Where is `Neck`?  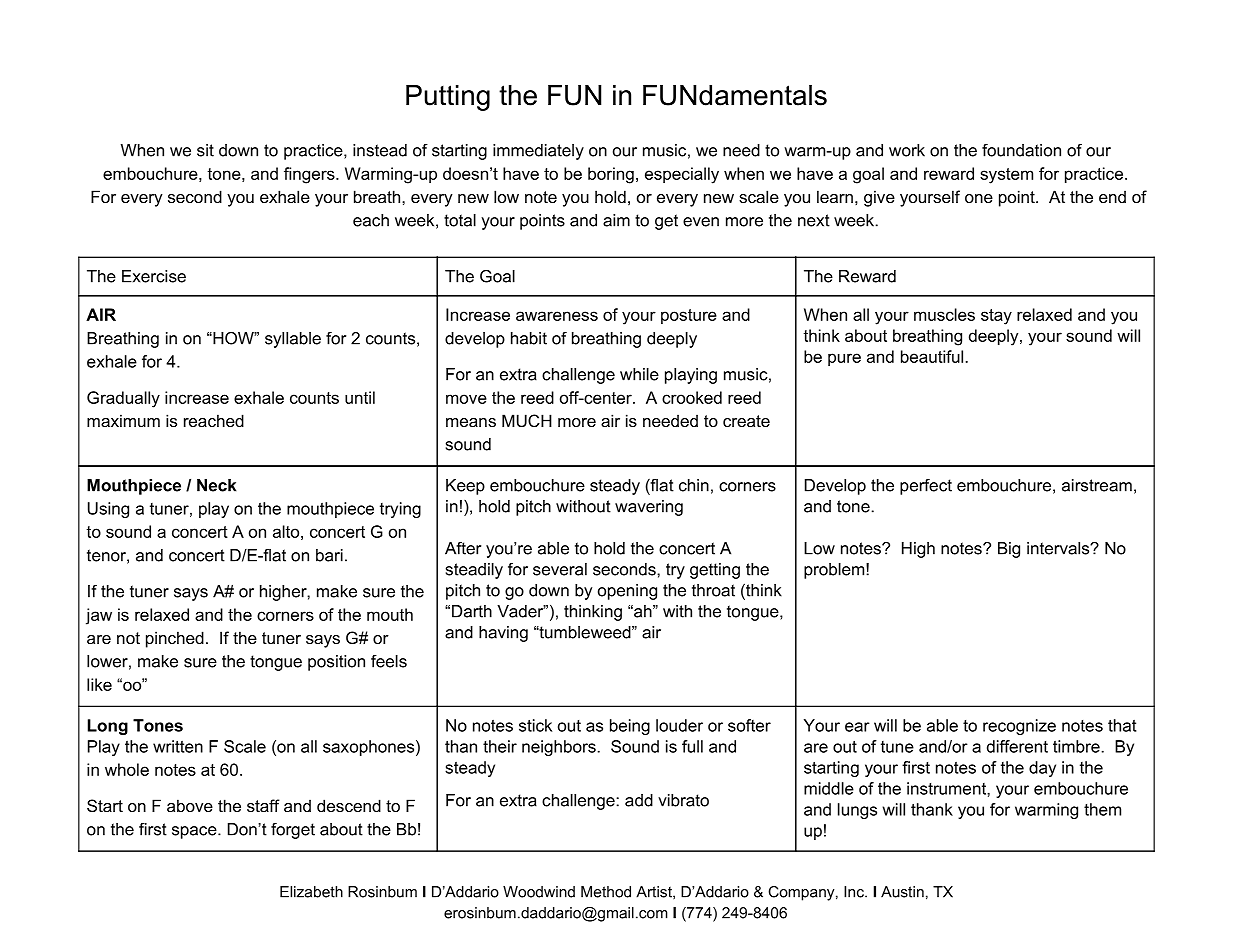
Neck is located at coordinates (216, 485).
